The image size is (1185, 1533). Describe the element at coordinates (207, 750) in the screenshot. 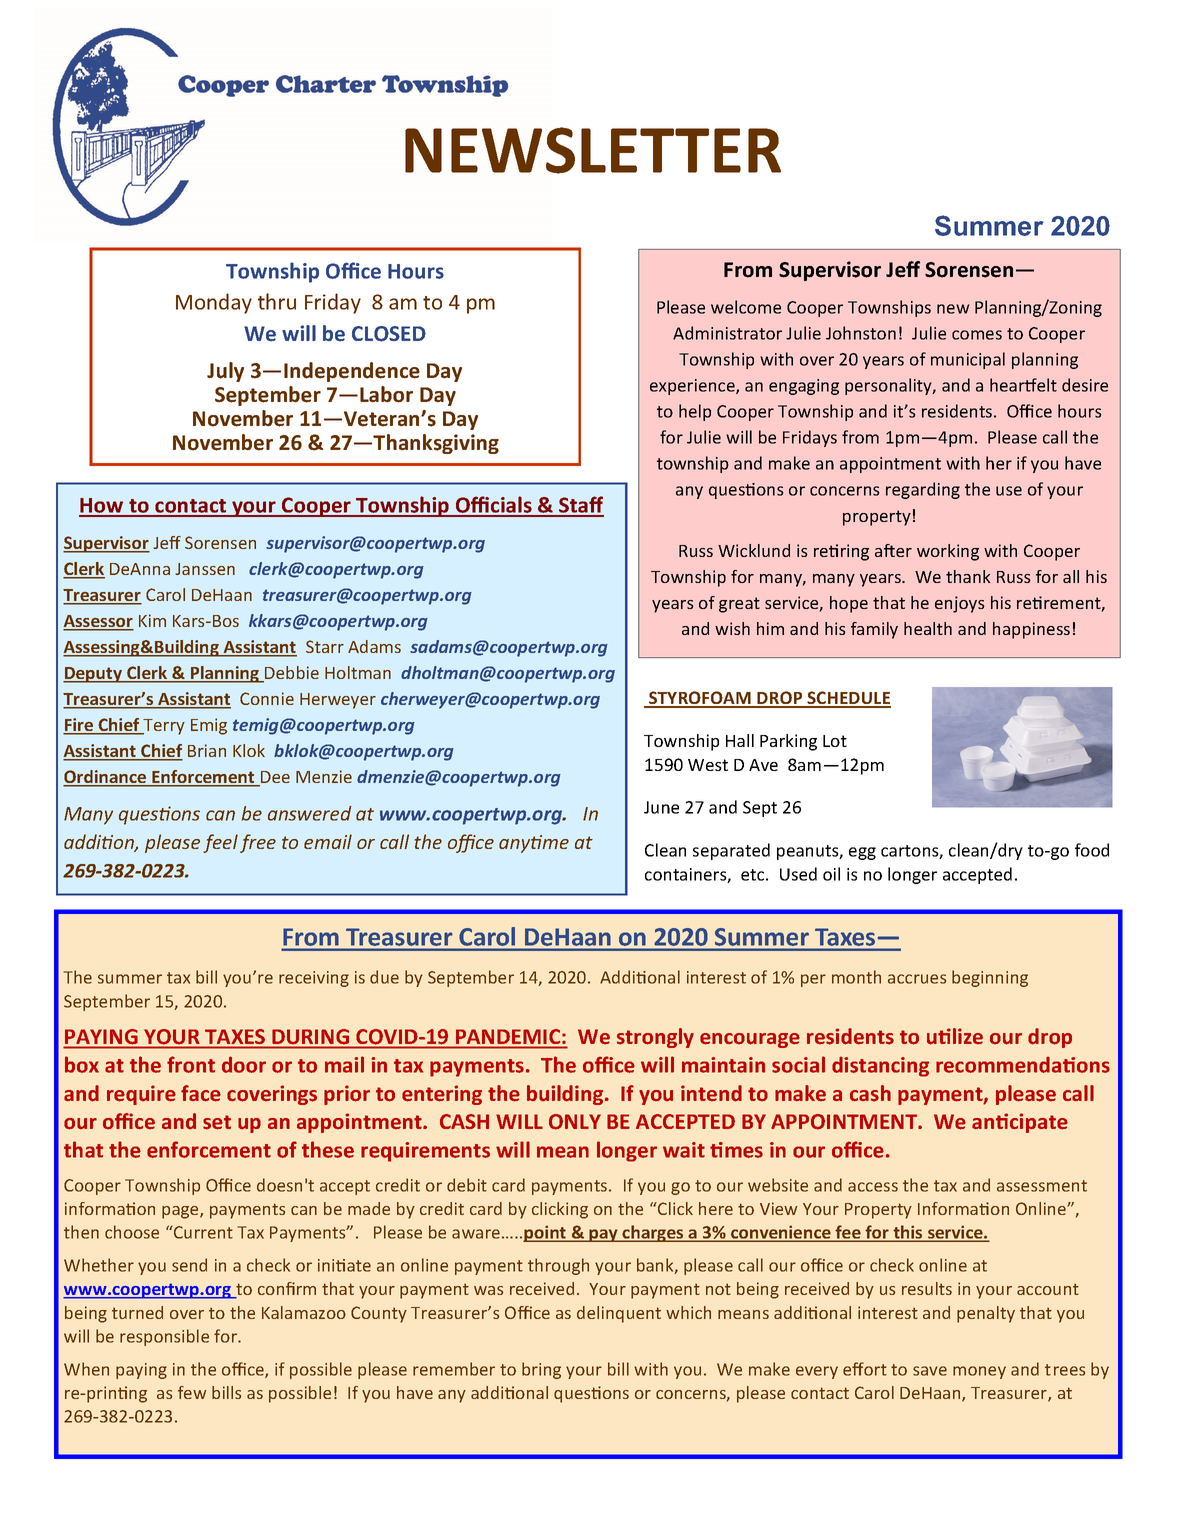

I see `Brian` at that location.
